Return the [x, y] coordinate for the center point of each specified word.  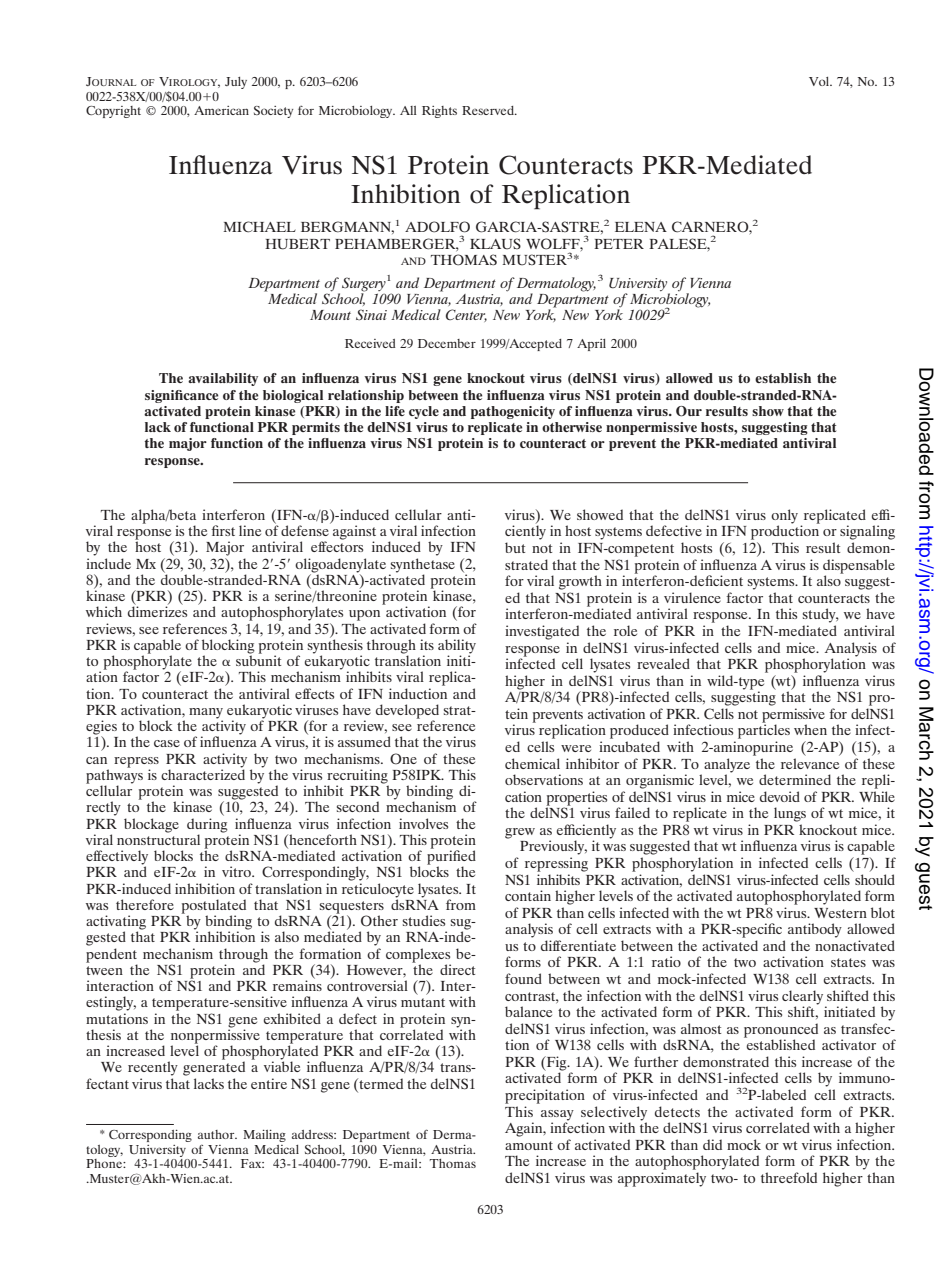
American [221, 110]
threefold [789, 1177]
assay [557, 1115]
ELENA [641, 227]
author [217, 1134]
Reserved [489, 110]
